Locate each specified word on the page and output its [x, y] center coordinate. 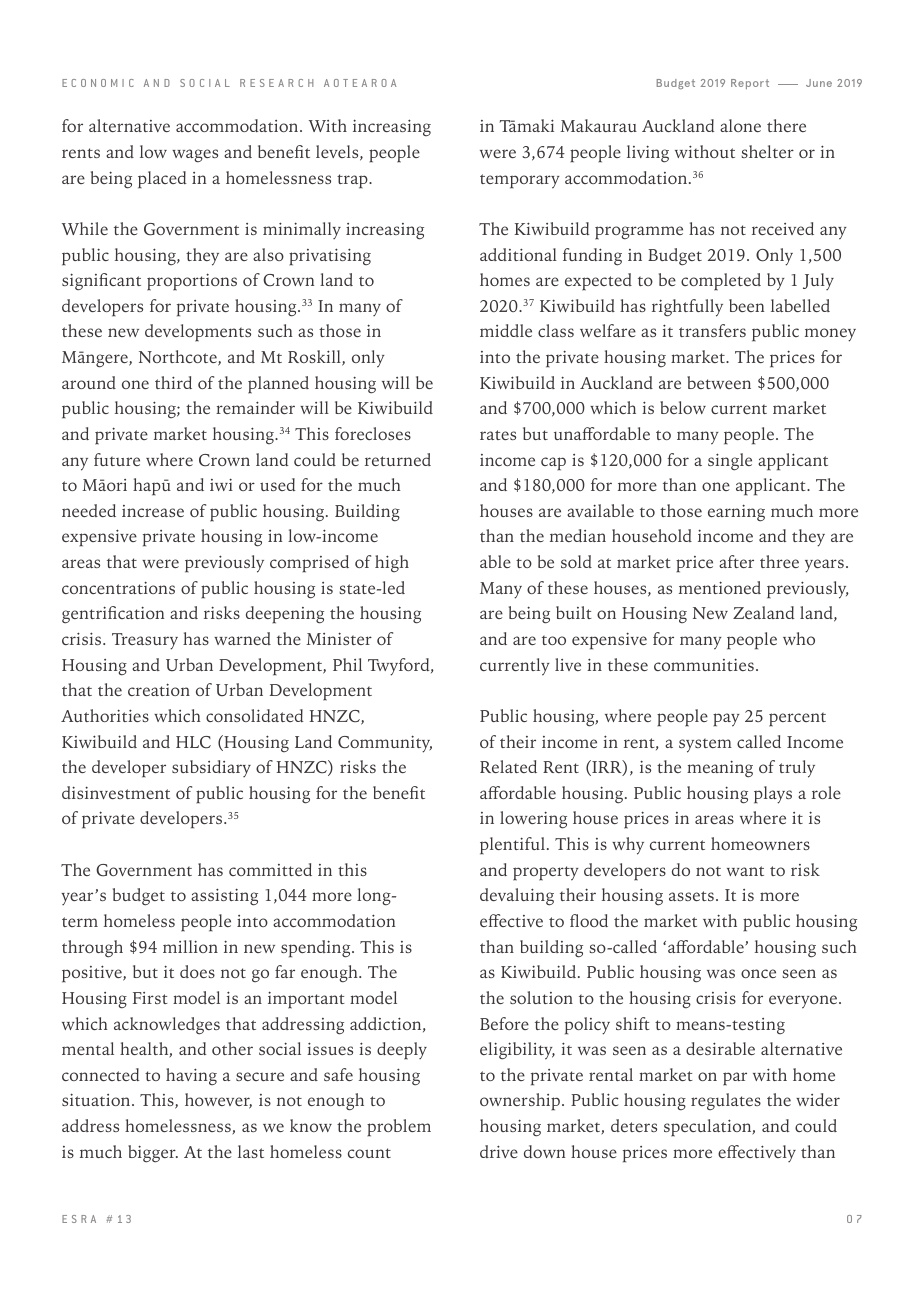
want [745, 871]
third [173, 382]
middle [506, 330]
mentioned [720, 587]
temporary [520, 181]
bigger [153, 1154]
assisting [224, 897]
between [719, 382]
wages [195, 156]
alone [740, 125]
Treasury [145, 641]
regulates [726, 1101]
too [554, 640]
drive [499, 1151]
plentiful [512, 846]
